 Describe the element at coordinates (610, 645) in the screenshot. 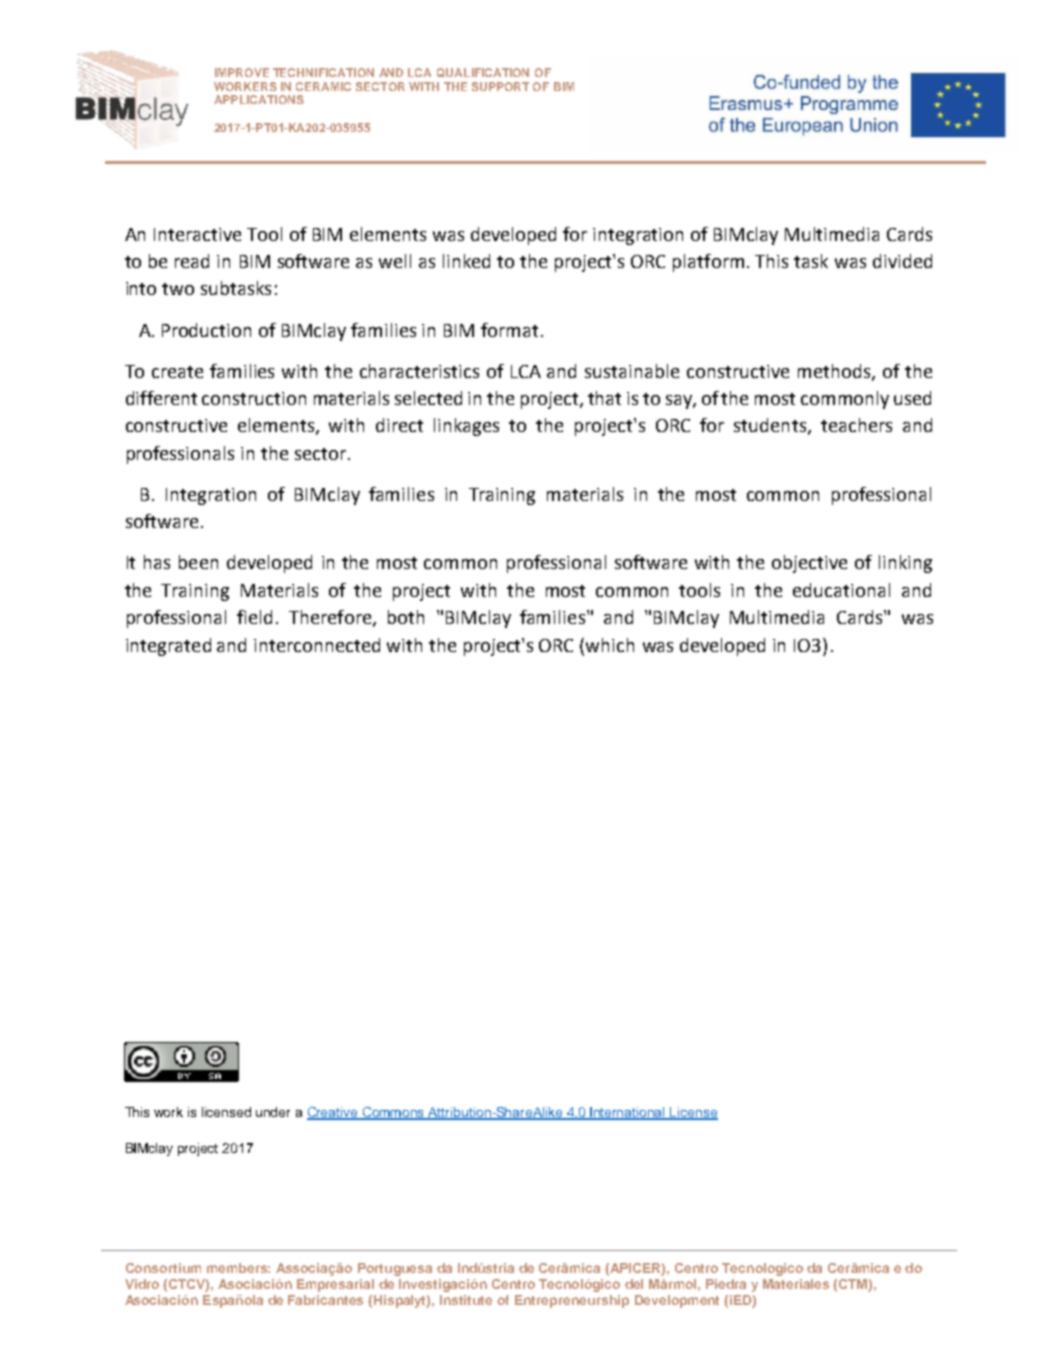

I see `which` at that location.
